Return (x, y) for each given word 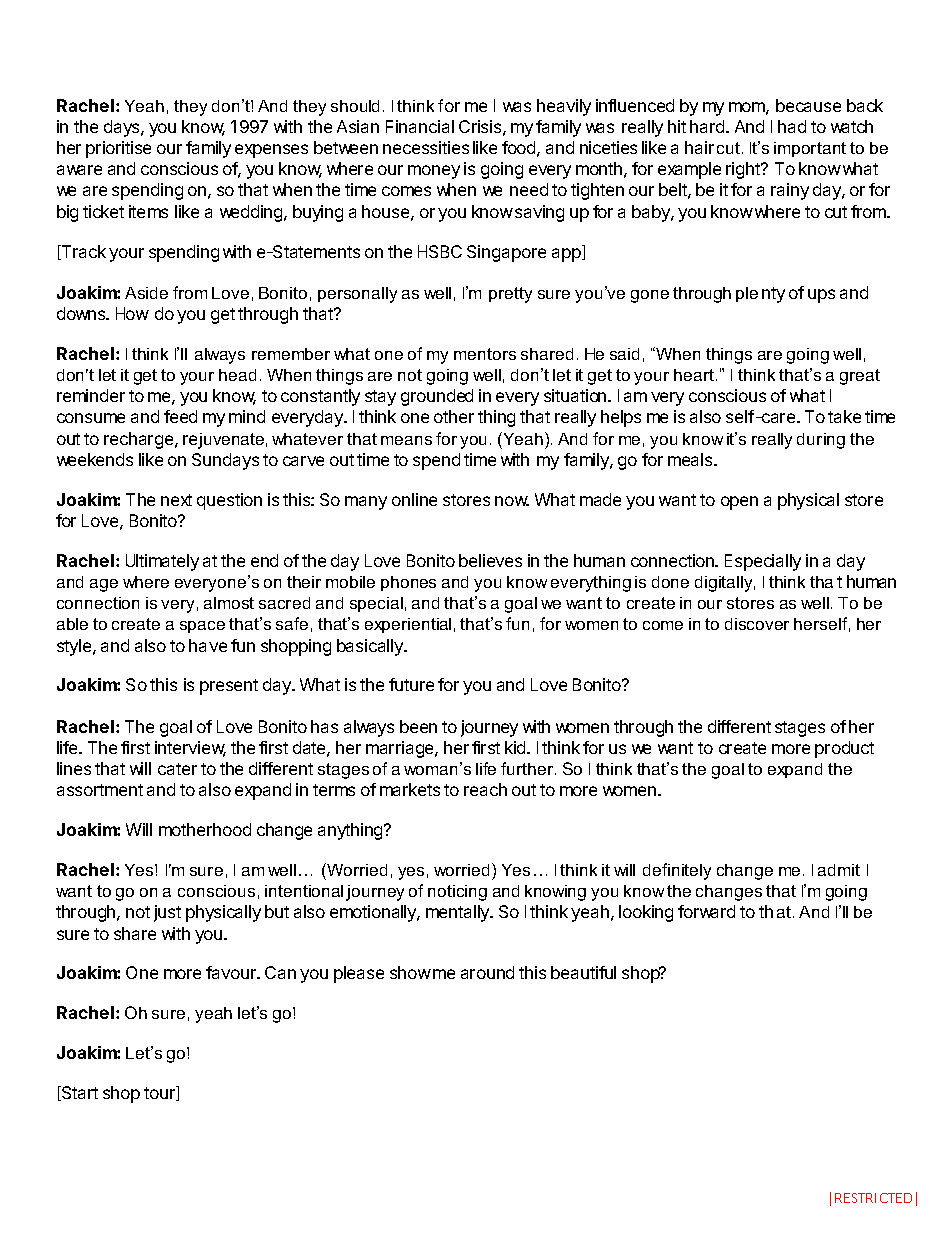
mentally (459, 913)
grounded (437, 397)
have (208, 645)
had (792, 126)
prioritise (118, 149)
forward (706, 911)
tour (160, 1093)
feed (180, 416)
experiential (408, 625)
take (844, 416)
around (487, 972)
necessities (426, 147)
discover (757, 624)
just (167, 913)
